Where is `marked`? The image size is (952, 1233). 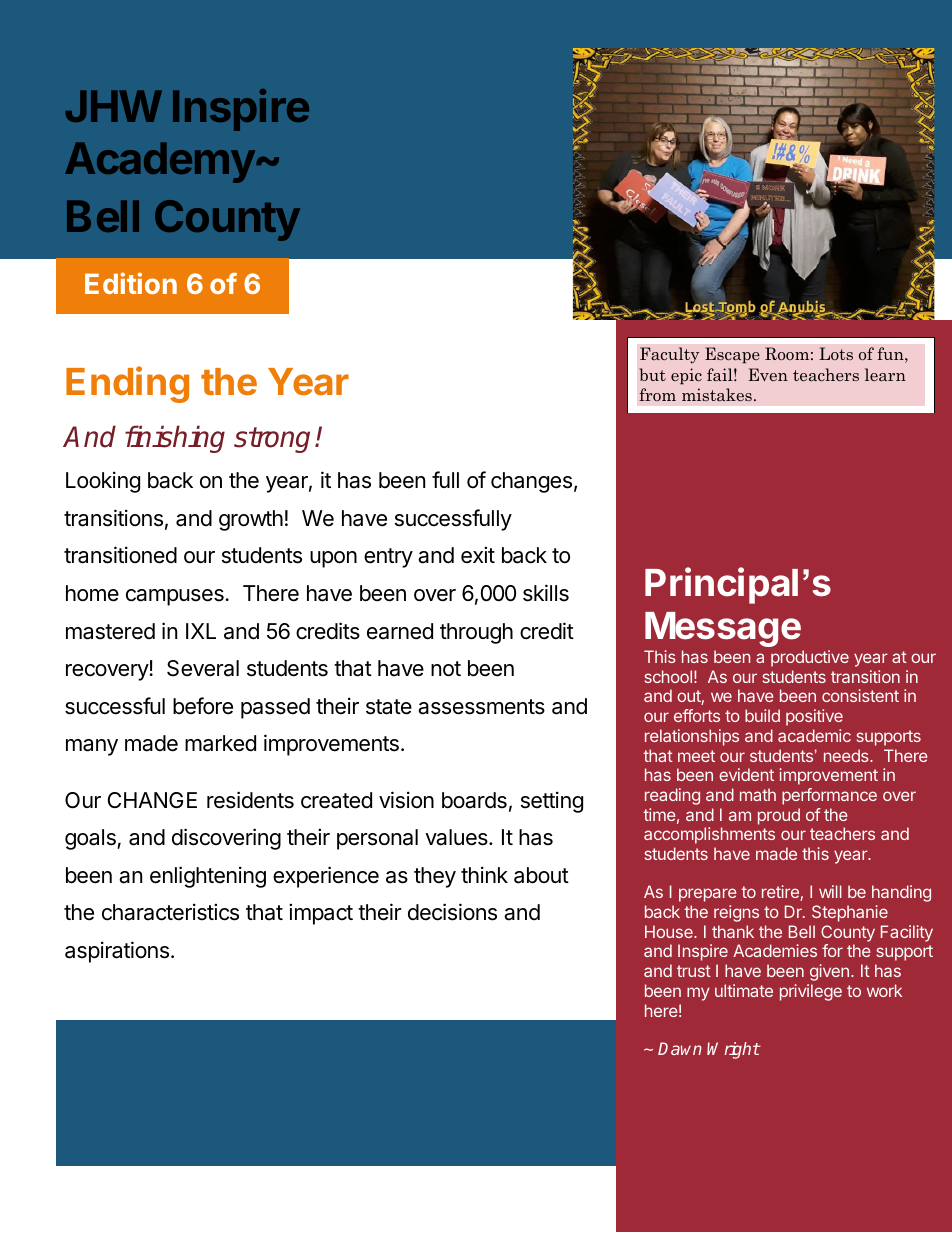
marked is located at coordinates (220, 743).
